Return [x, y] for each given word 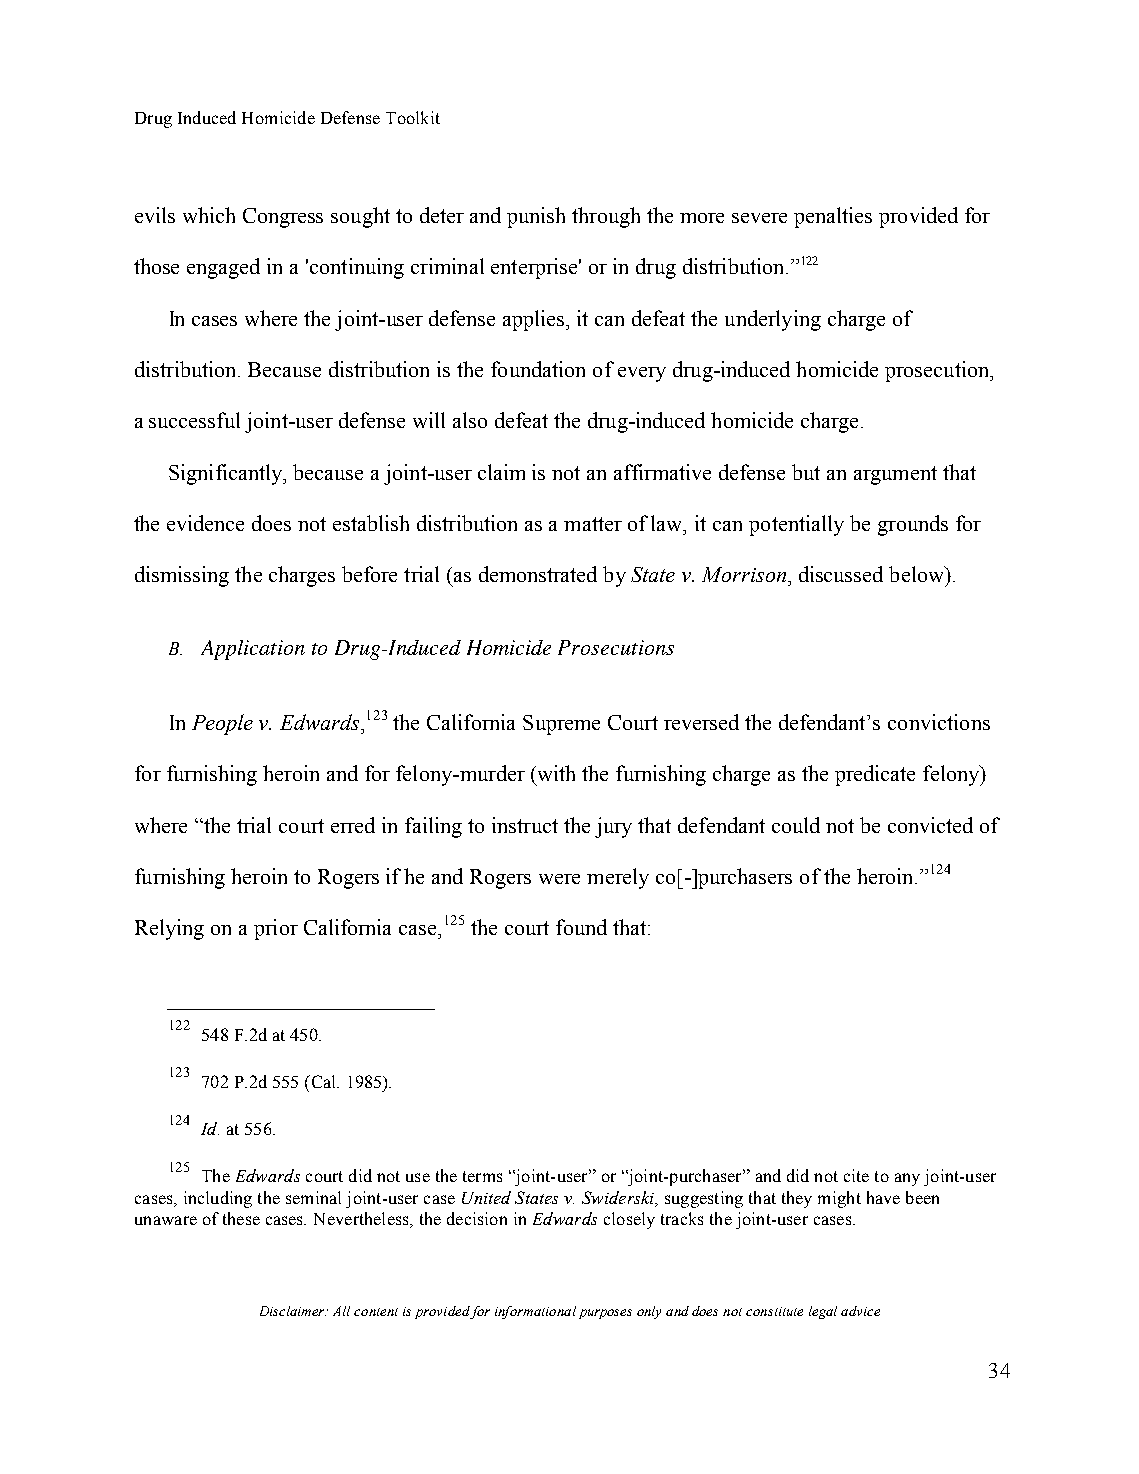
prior [276, 929]
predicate [875, 775]
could [796, 825]
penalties [833, 217]
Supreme [561, 725]
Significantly [227, 474]
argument [895, 475]
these [241, 1218]
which [209, 215]
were [559, 879]
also [470, 420]
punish [536, 217]
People [222, 724]
